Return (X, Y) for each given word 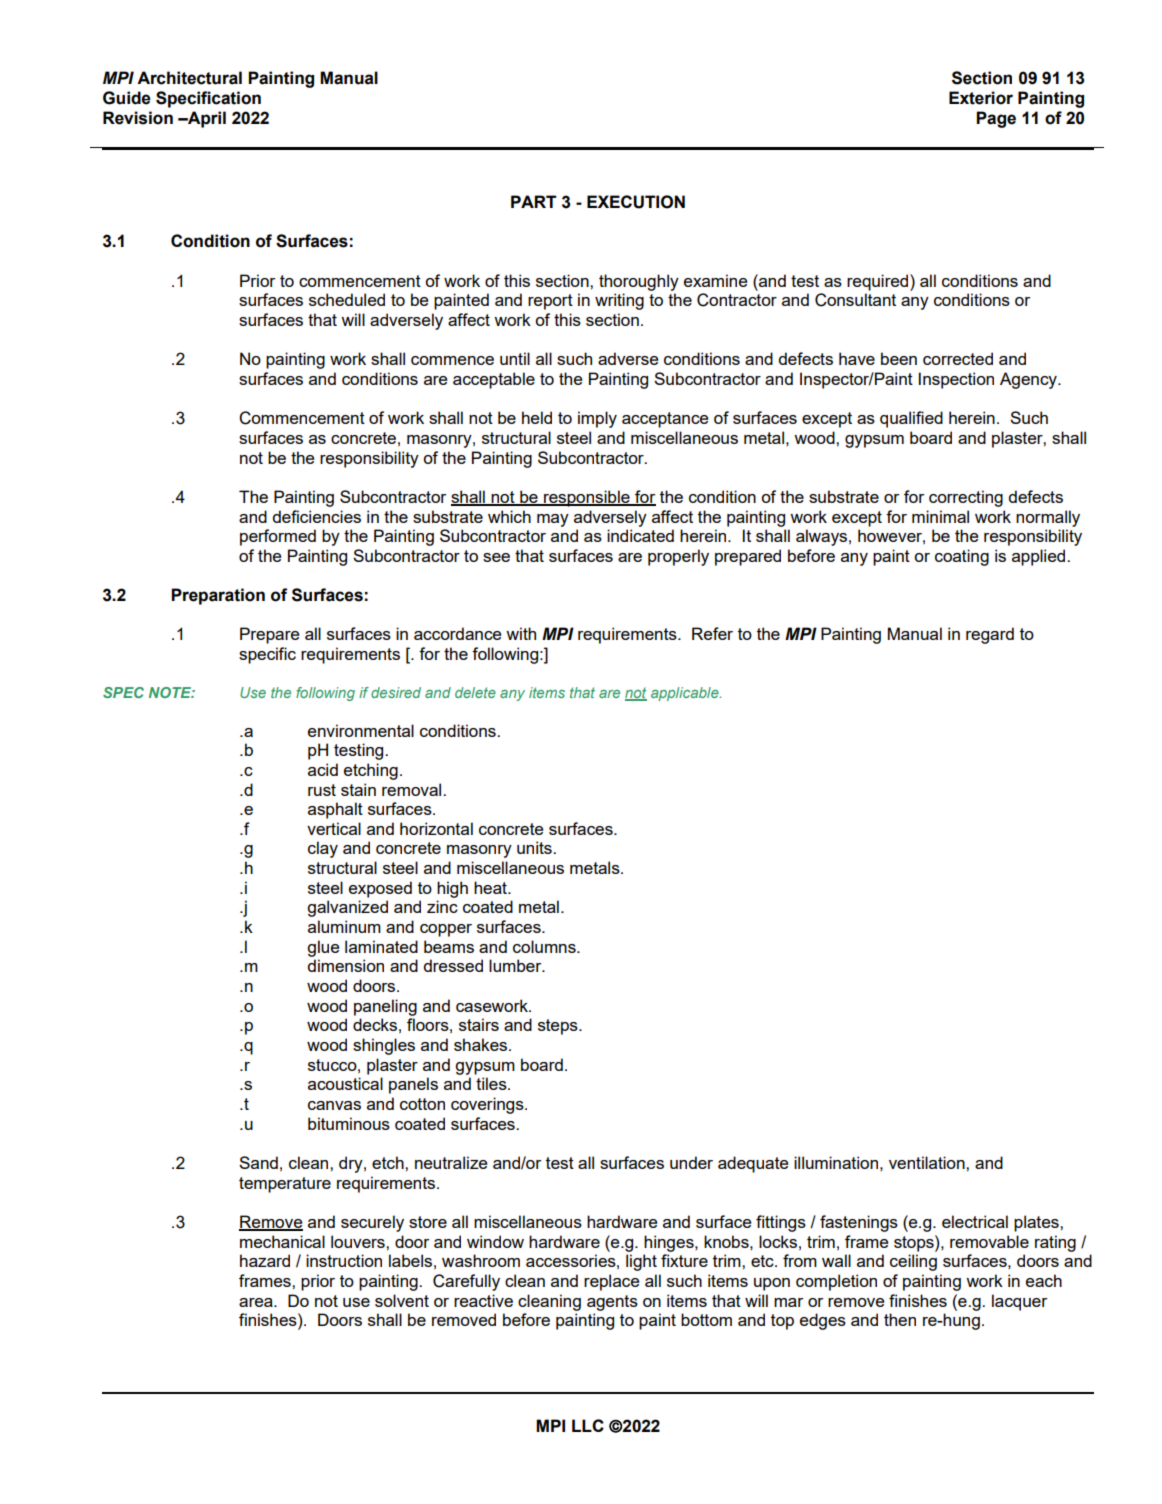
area (257, 1302)
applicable (686, 694)
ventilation (928, 1162)
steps (559, 1027)
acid (323, 769)
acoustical (345, 1083)
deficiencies (316, 516)
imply (597, 419)
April (206, 119)
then (900, 1319)
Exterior (981, 98)
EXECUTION (636, 202)
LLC (588, 1425)
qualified (911, 419)
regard (990, 635)
